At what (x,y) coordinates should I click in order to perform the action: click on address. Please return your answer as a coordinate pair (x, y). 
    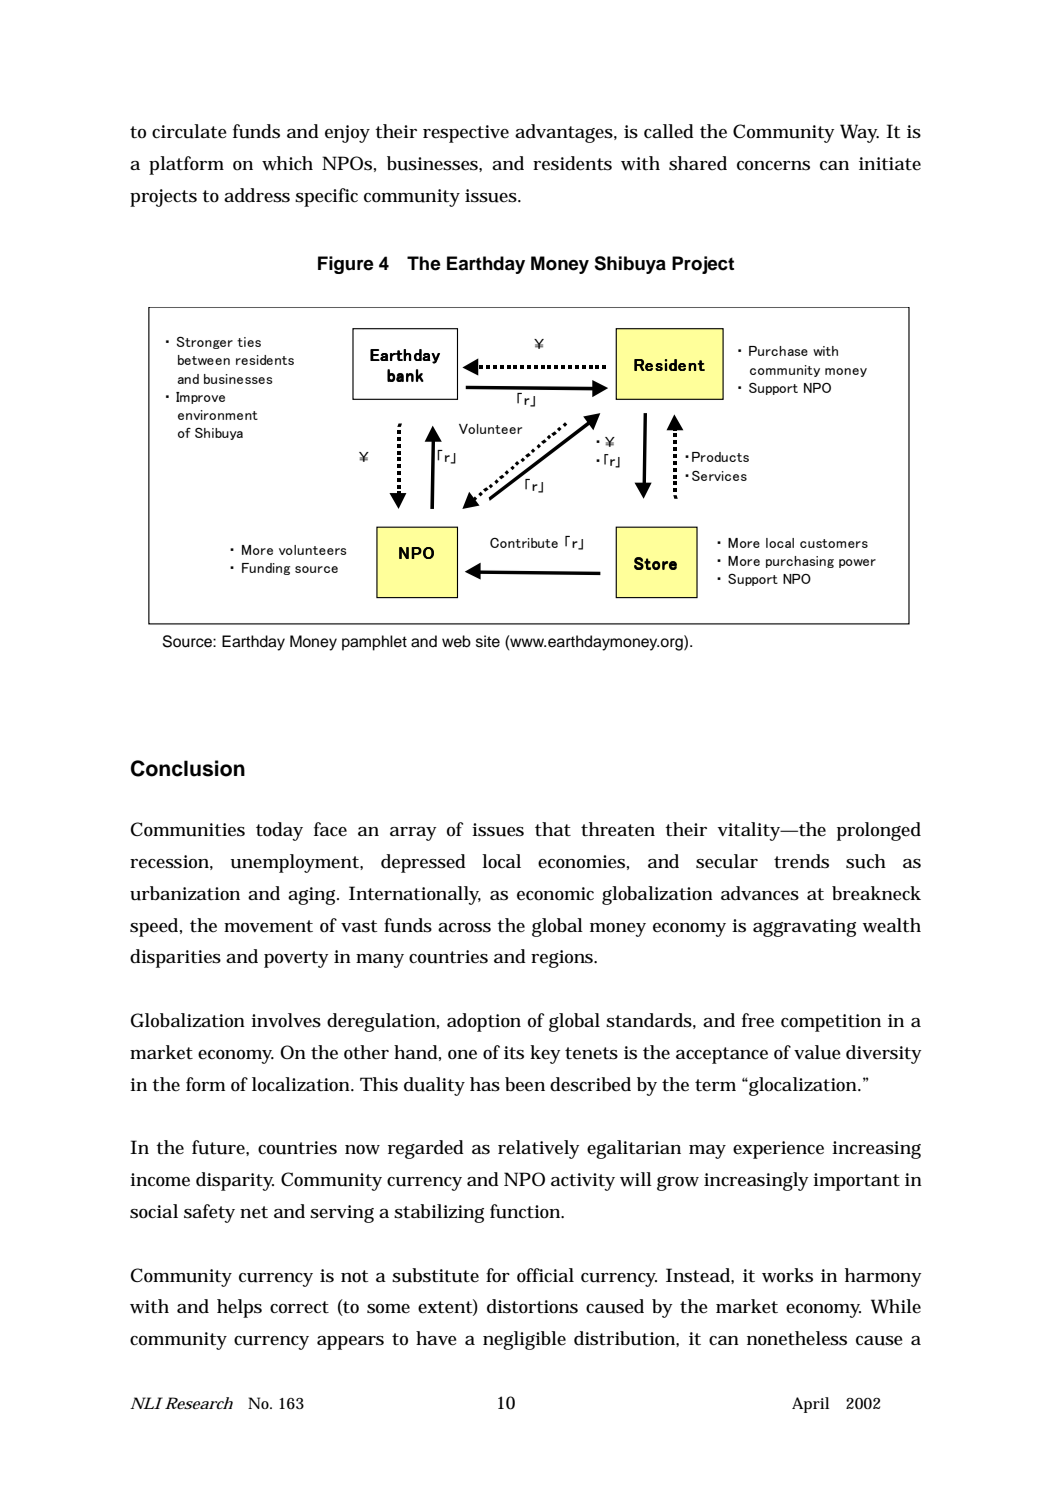
    Looking at the image, I should click on (257, 195).
